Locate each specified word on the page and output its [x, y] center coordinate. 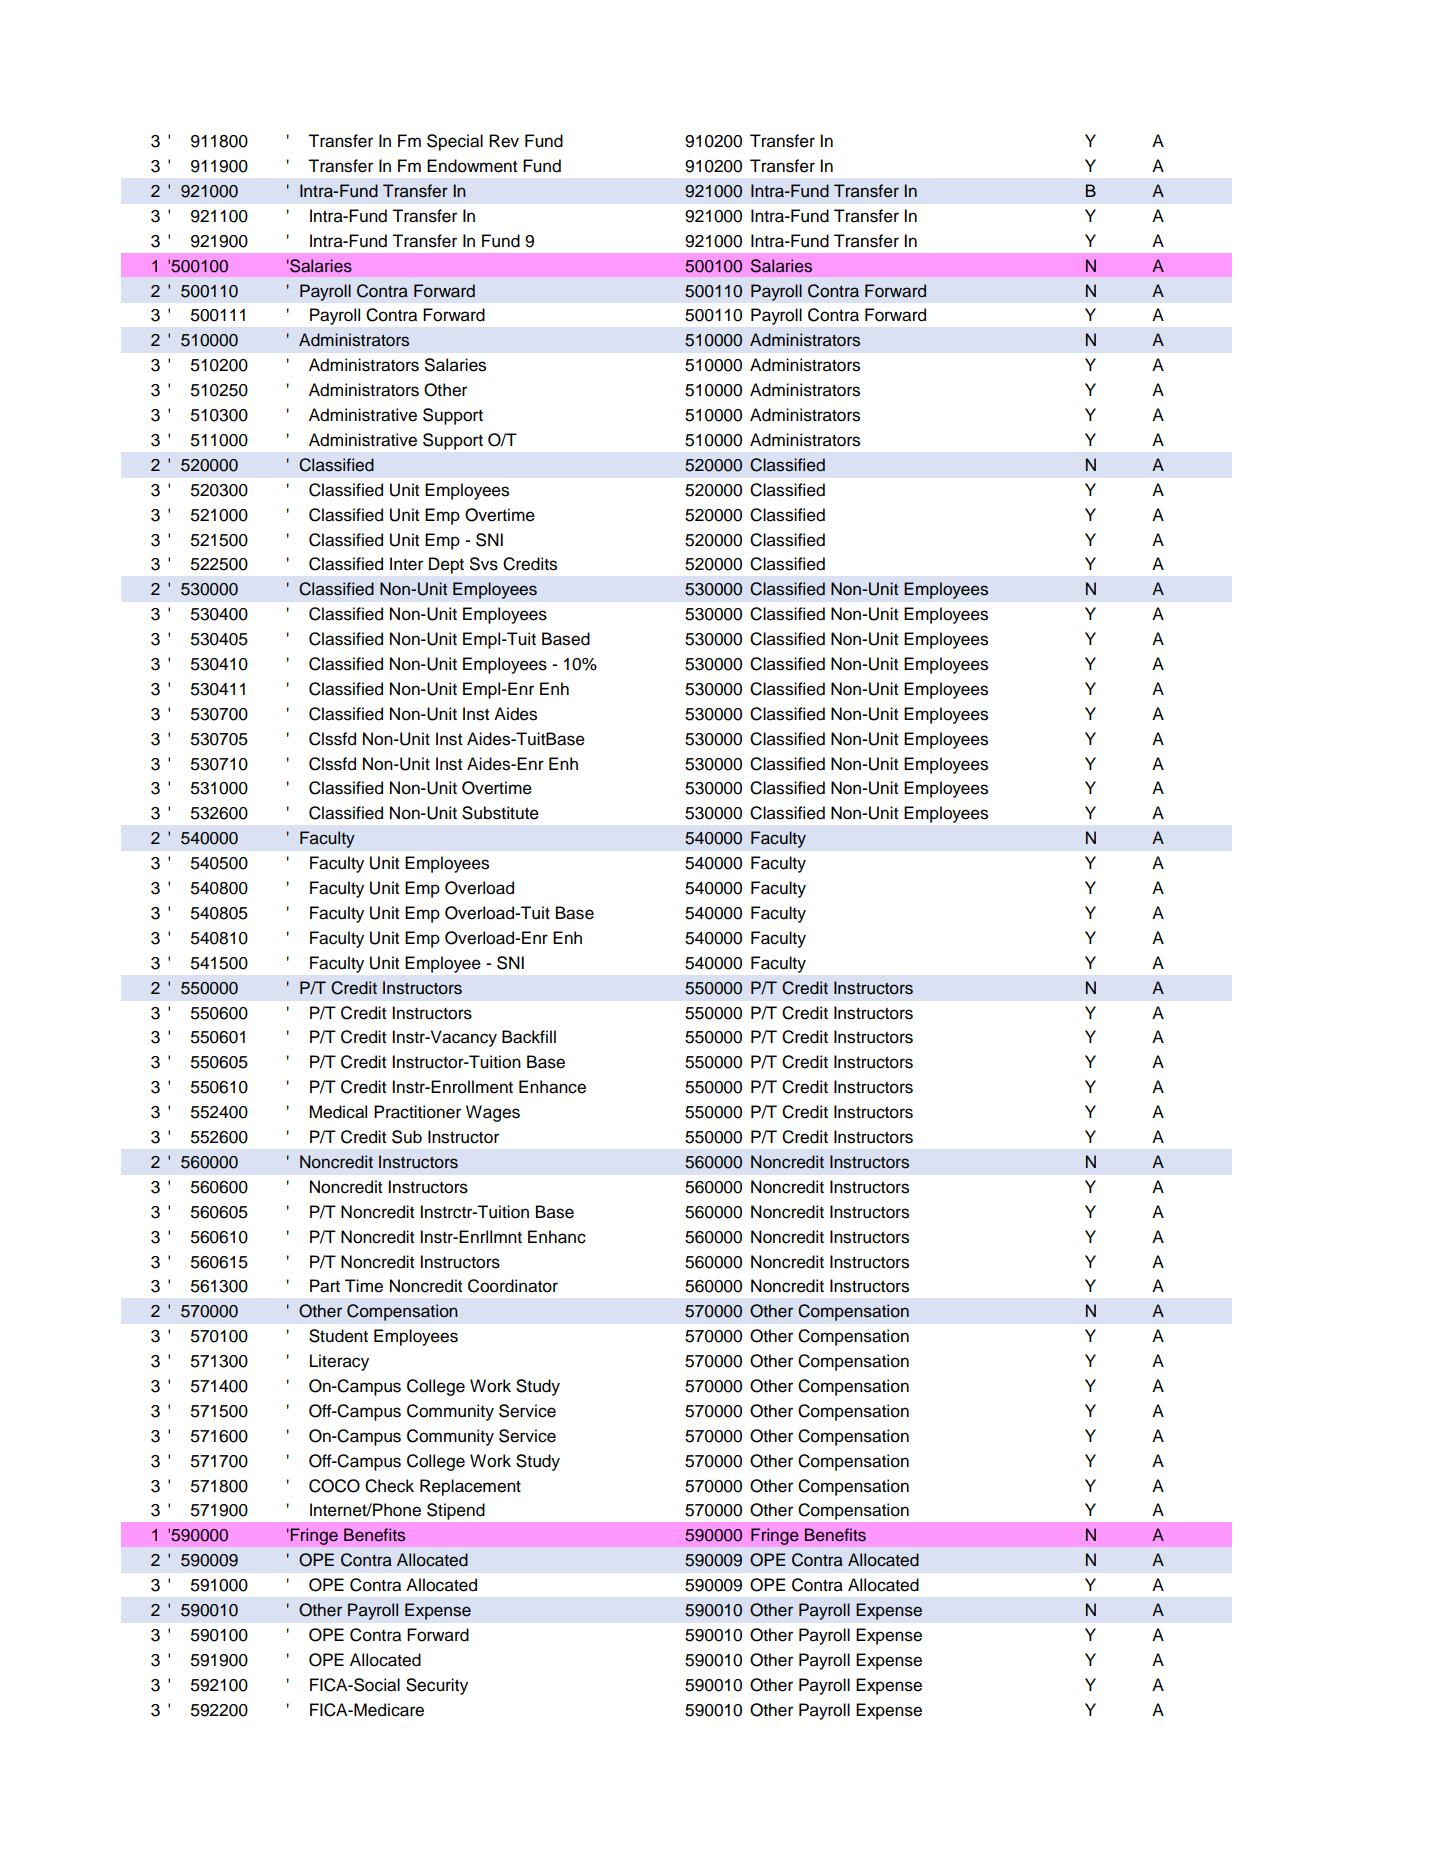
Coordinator [513, 1286]
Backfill [529, 1037]
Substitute [500, 813]
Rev [504, 141]
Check [389, 1486]
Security [437, 1686]
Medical [338, 1112]
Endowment [472, 166]
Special [455, 142]
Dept [446, 565]
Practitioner [417, 1112]
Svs [484, 564]
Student [338, 1336]
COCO [334, 1486]
